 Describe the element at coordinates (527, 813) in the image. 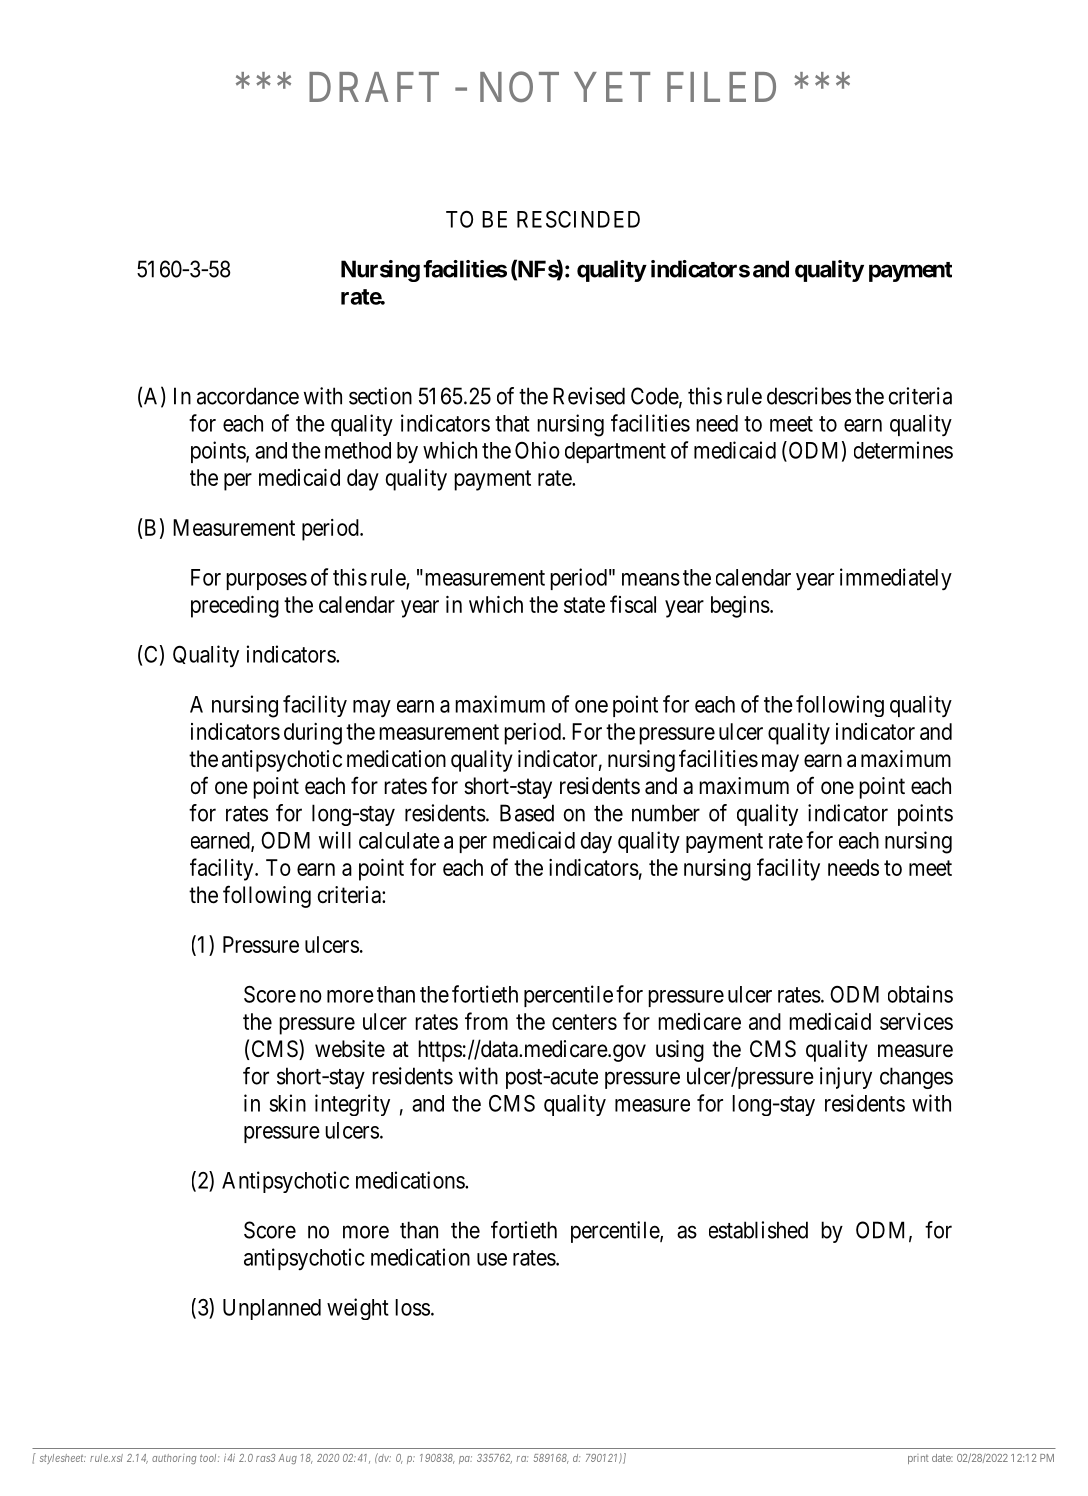

I see `Based` at that location.
